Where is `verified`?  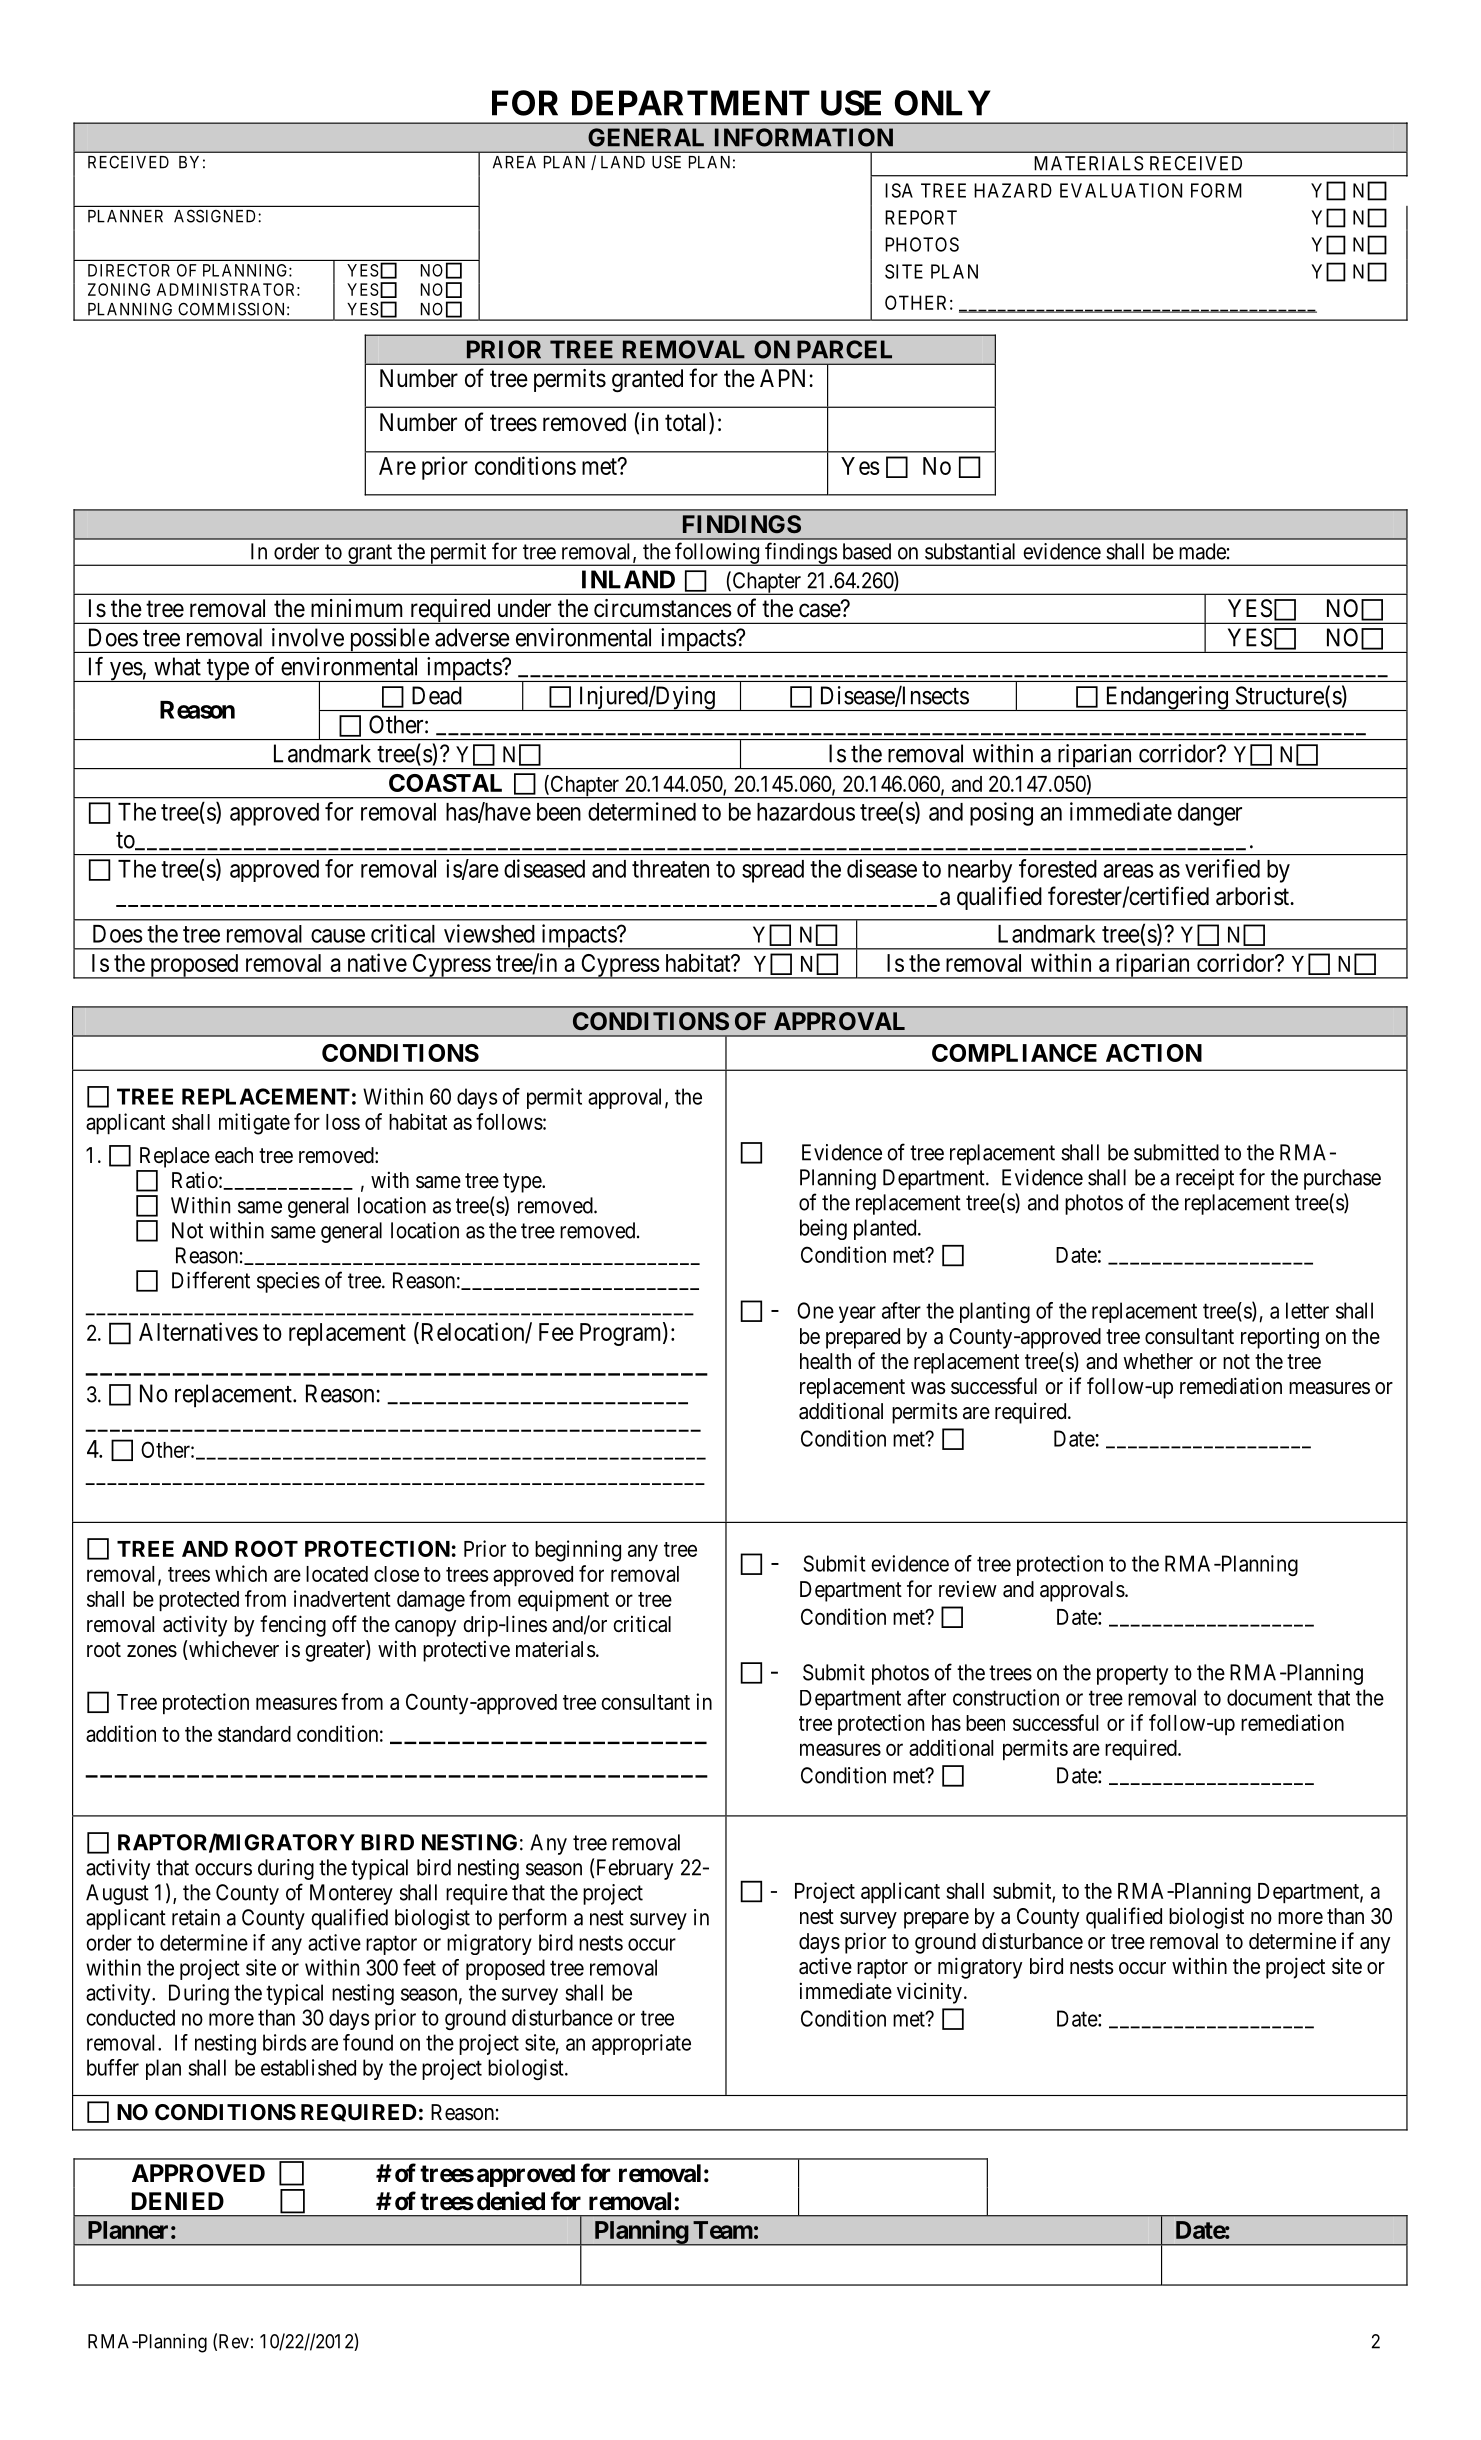 verified is located at coordinates (1222, 868).
